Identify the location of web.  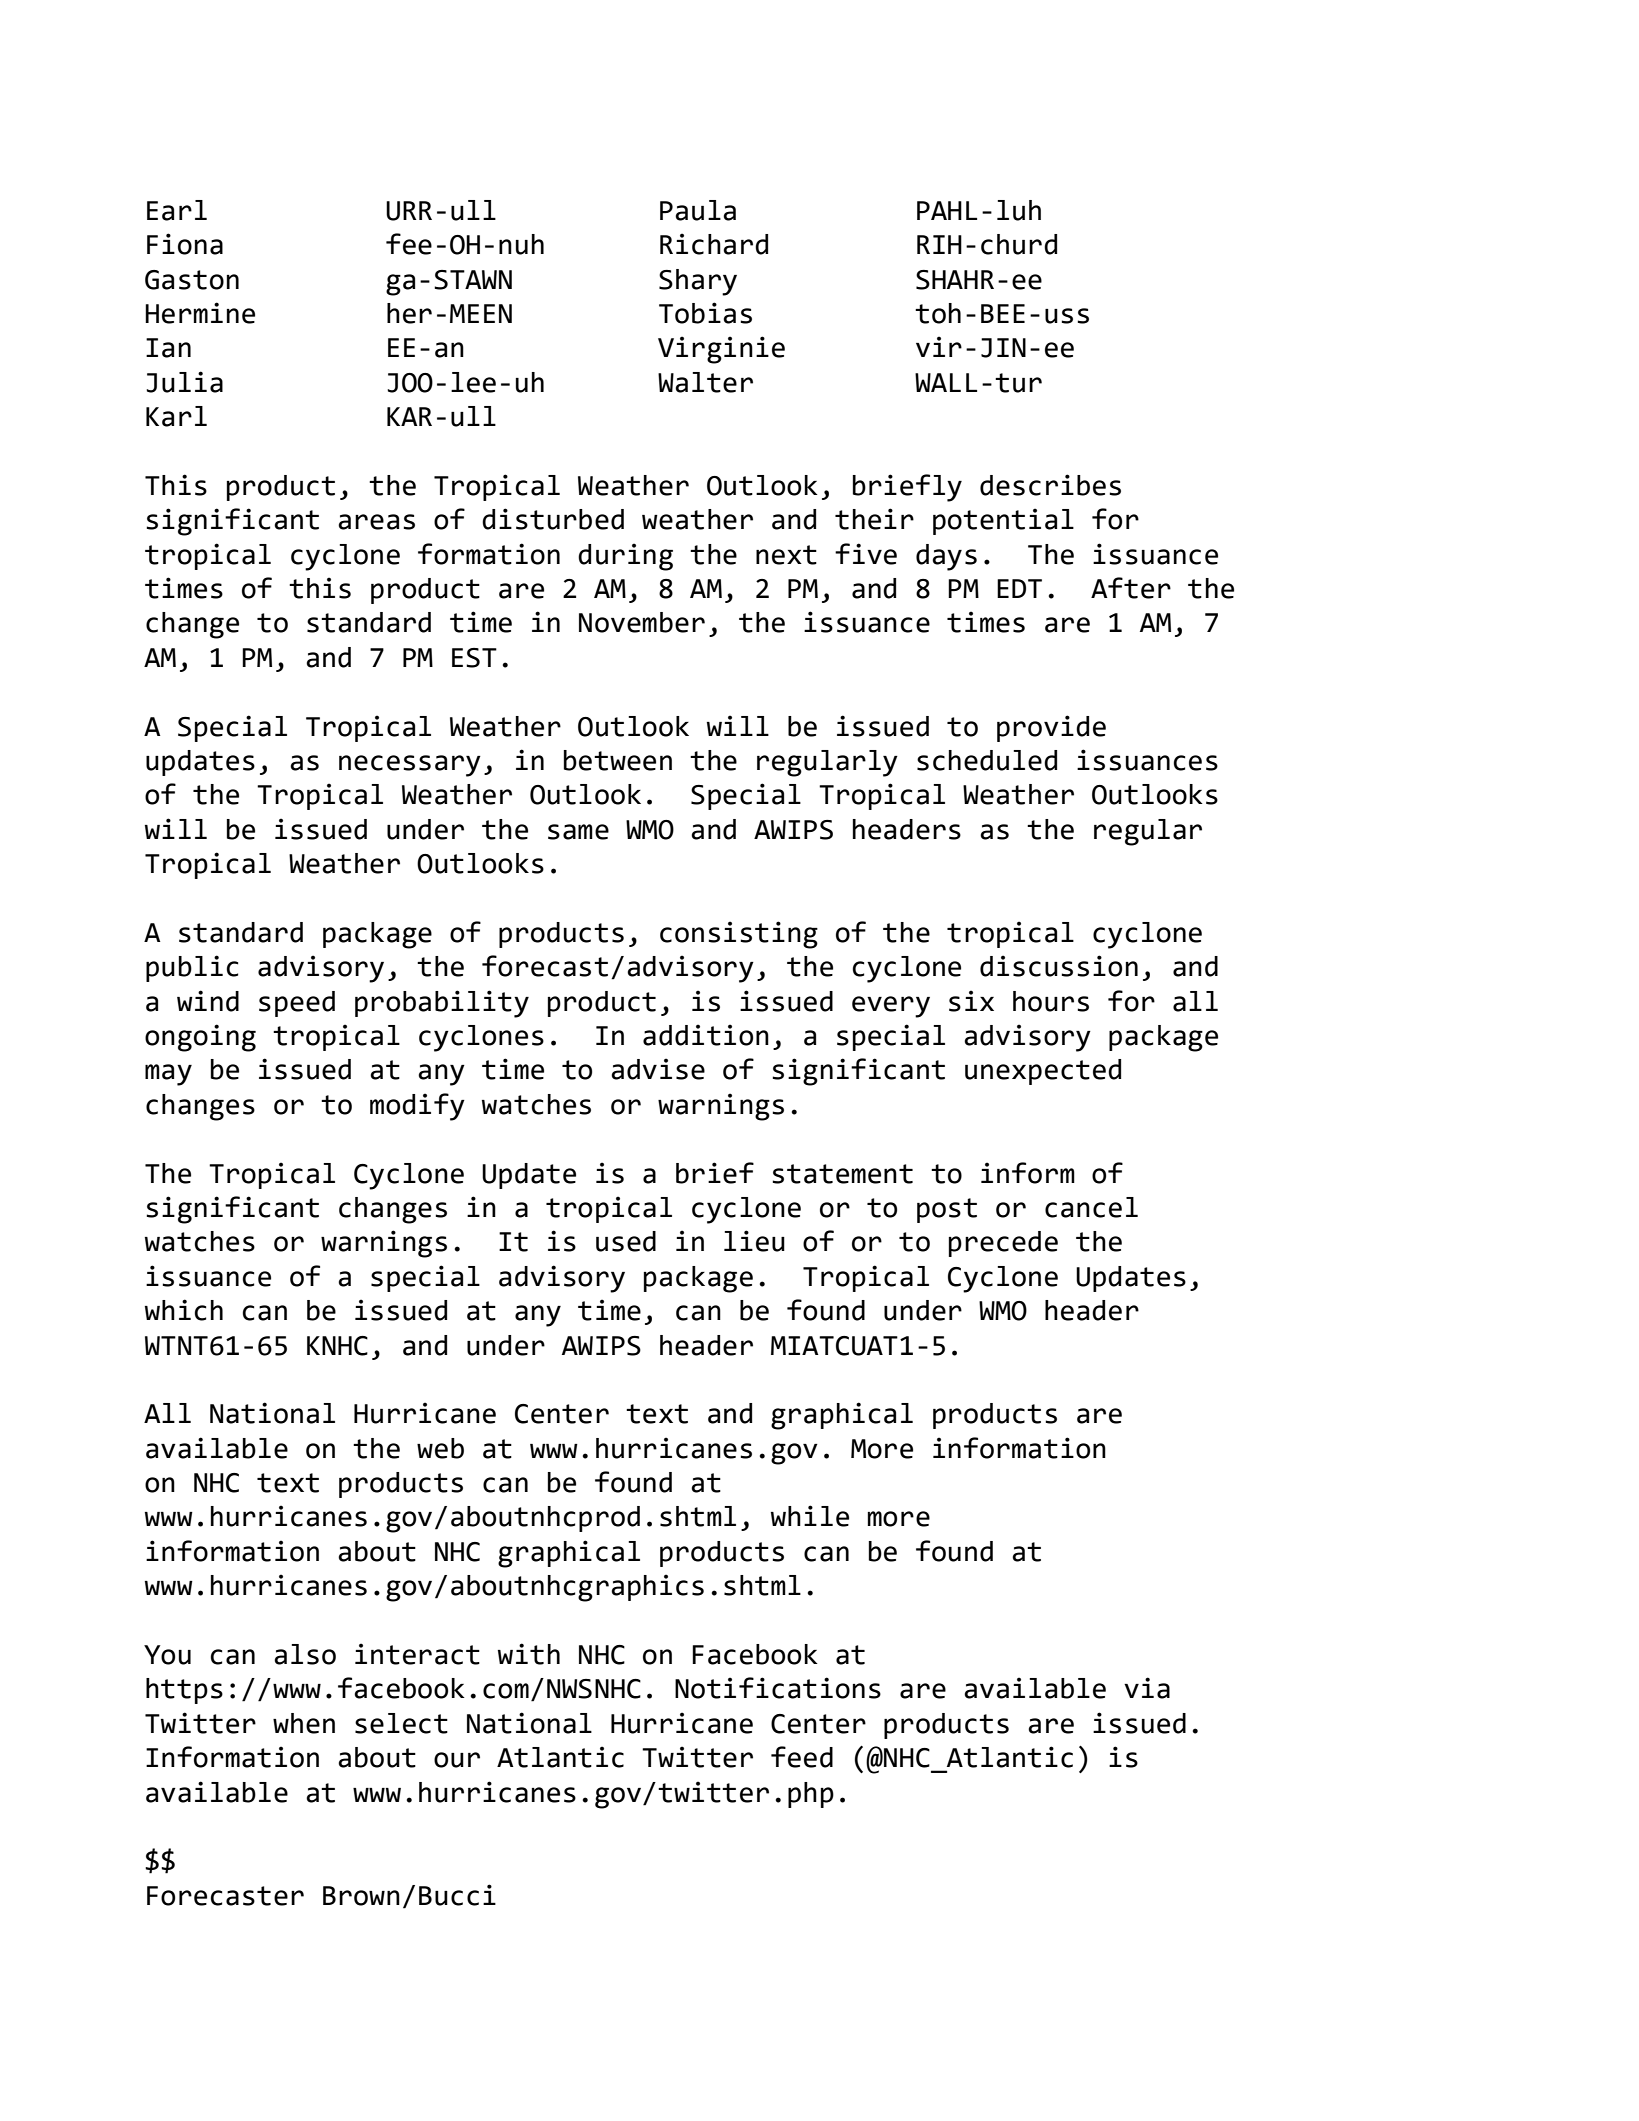
(440, 1448).
